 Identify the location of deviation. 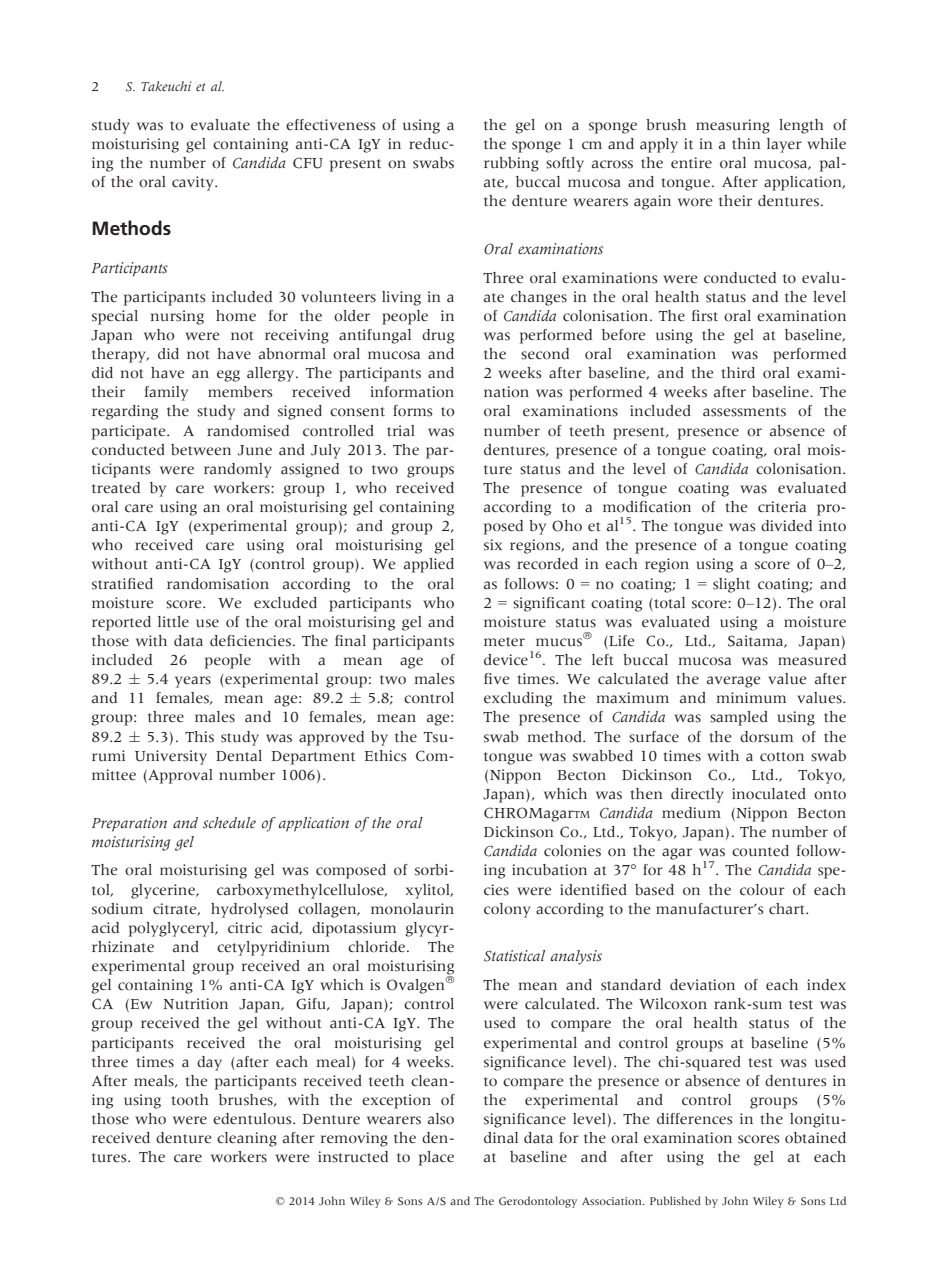
(702, 985).
